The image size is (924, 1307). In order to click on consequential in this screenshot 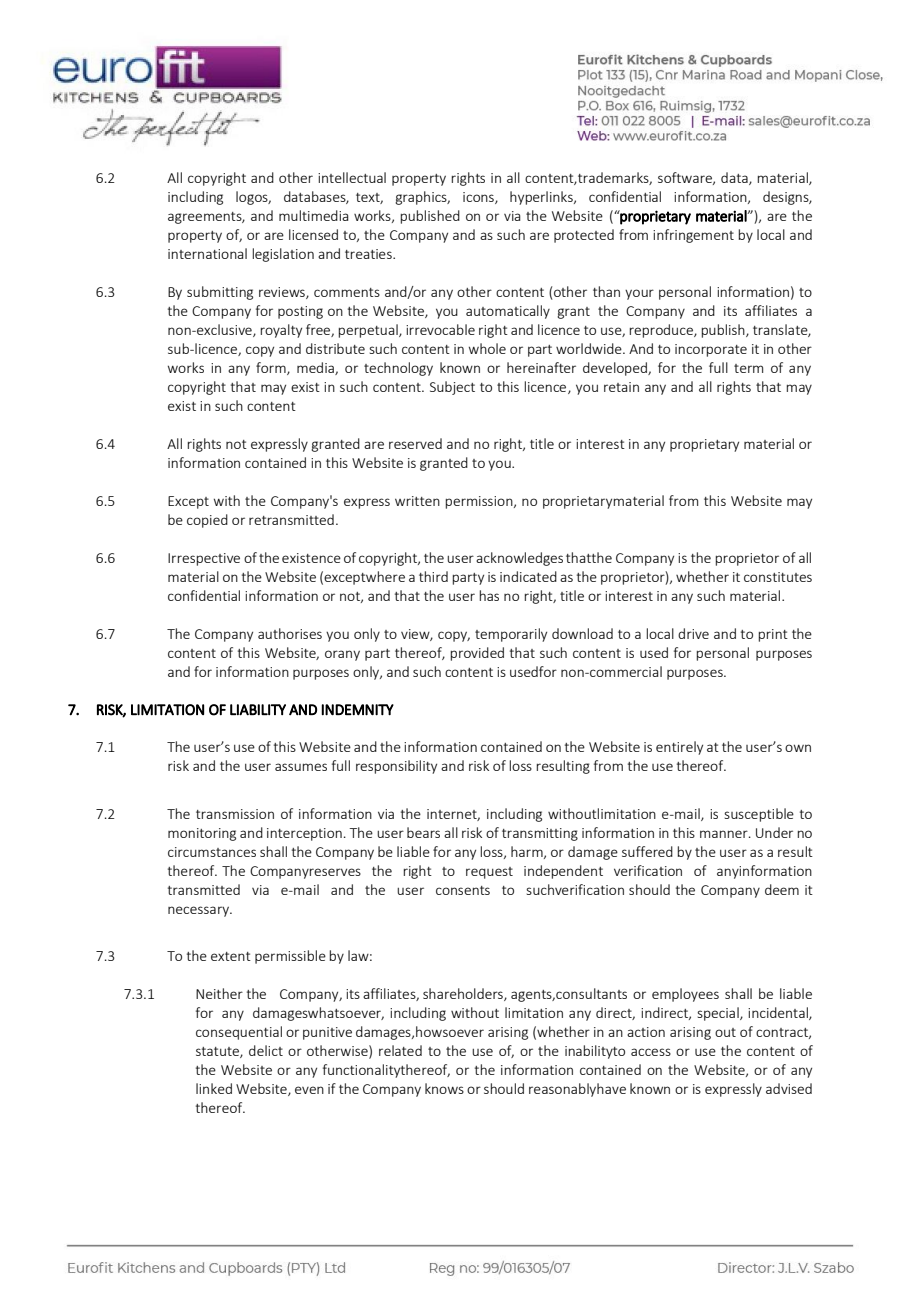, I will do `click(239, 1033)`.
